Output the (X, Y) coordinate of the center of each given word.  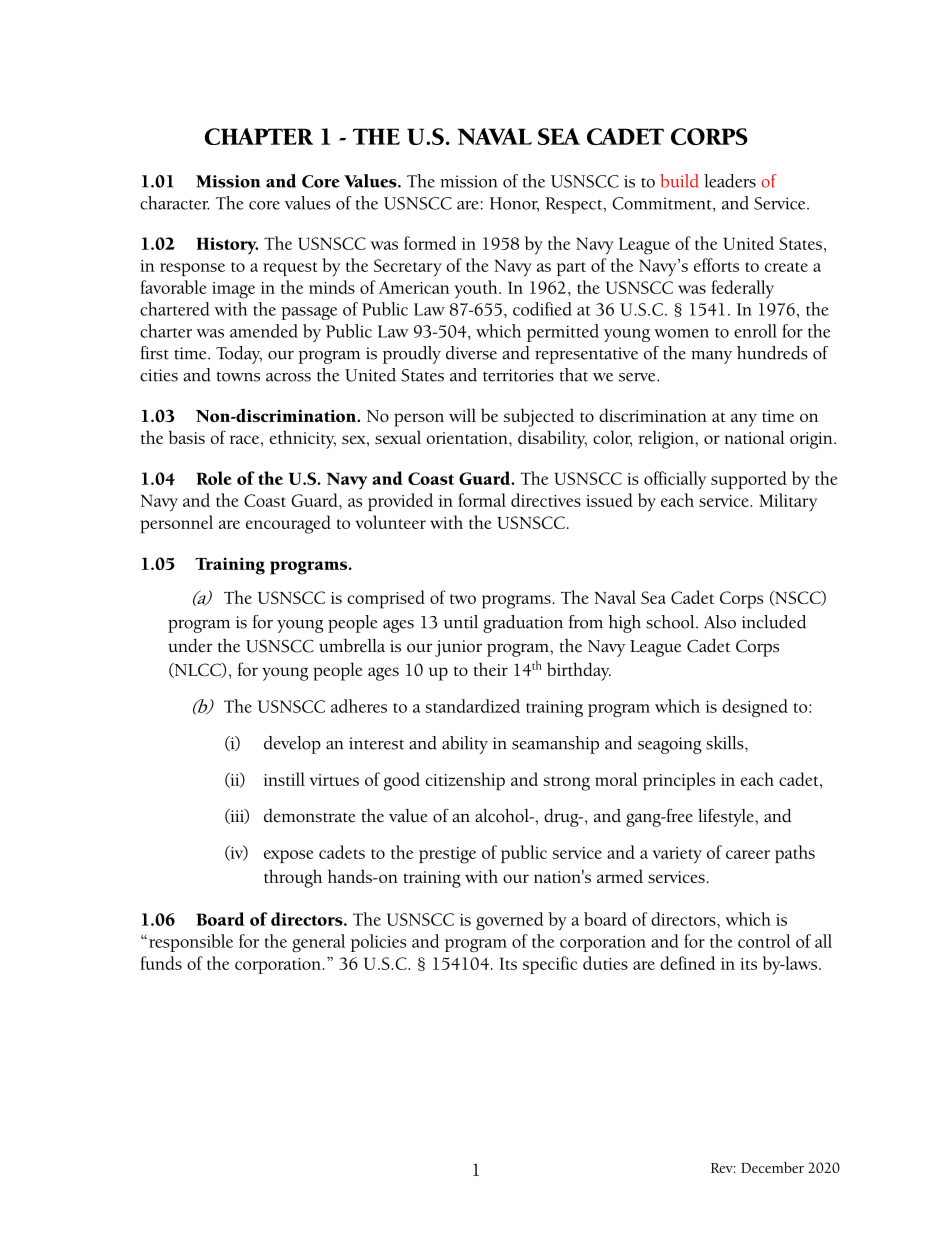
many (711, 357)
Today (239, 355)
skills (726, 743)
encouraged (288, 524)
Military (788, 502)
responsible (191, 943)
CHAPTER (259, 136)
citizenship (465, 781)
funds (161, 963)
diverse (471, 353)
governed (510, 921)
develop (292, 745)
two (463, 599)
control (764, 941)
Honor (514, 204)
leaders (730, 181)
